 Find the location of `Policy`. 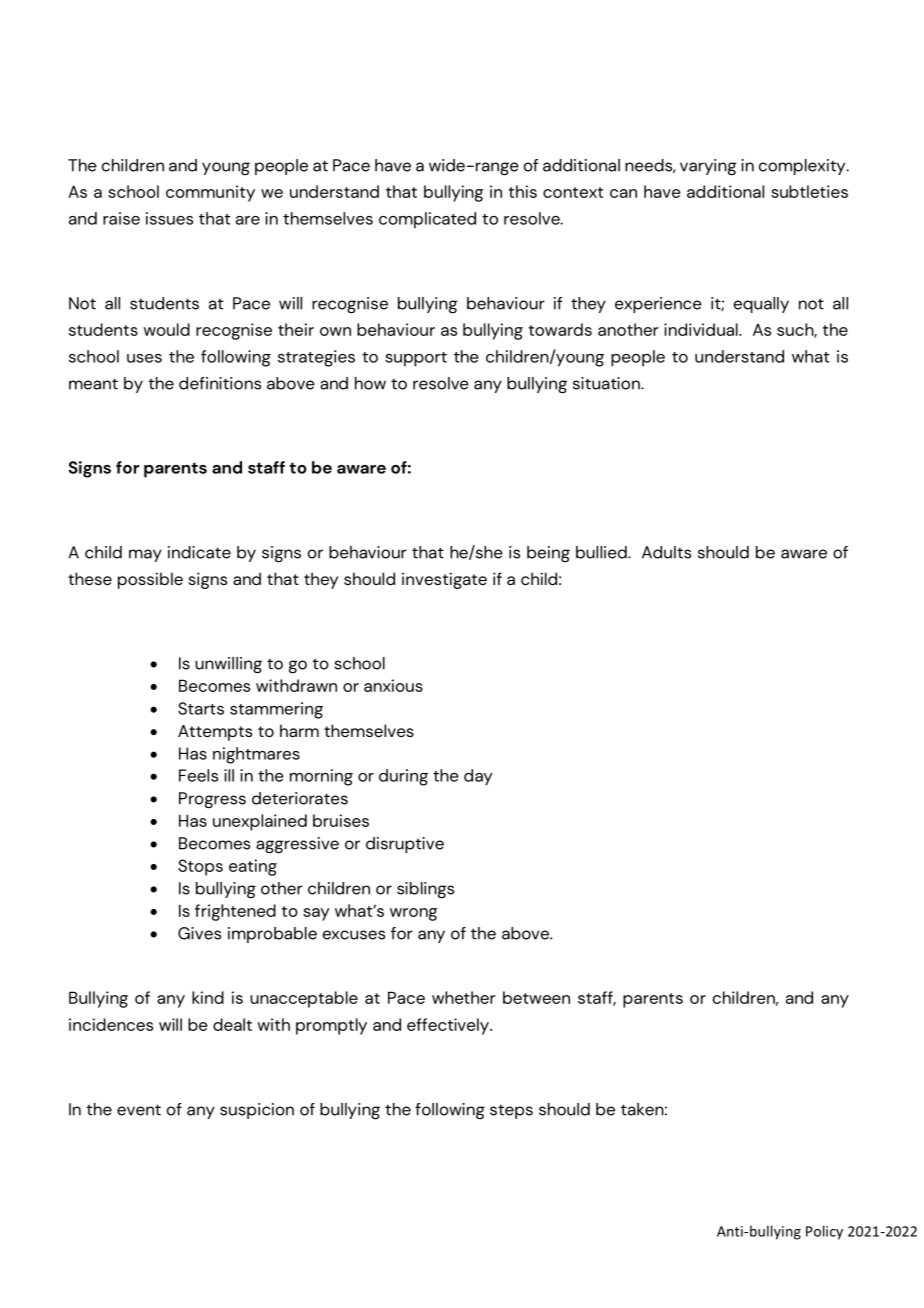

Policy is located at coordinates (824, 1232).
